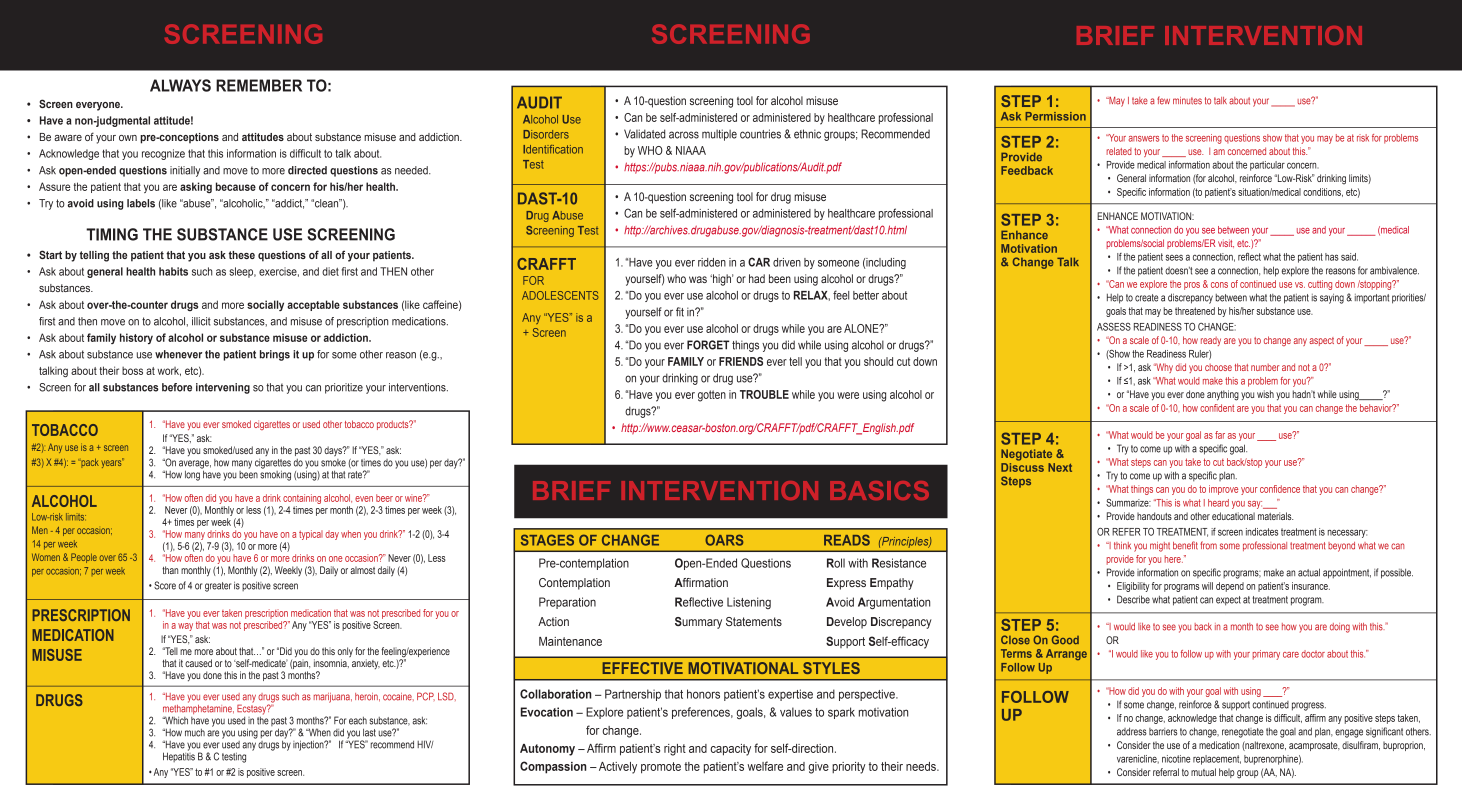 Image resolution: width=1462 pixels, height=812 pixels. Describe the element at coordinates (311, 535) in the image. I see `typical` at that location.
